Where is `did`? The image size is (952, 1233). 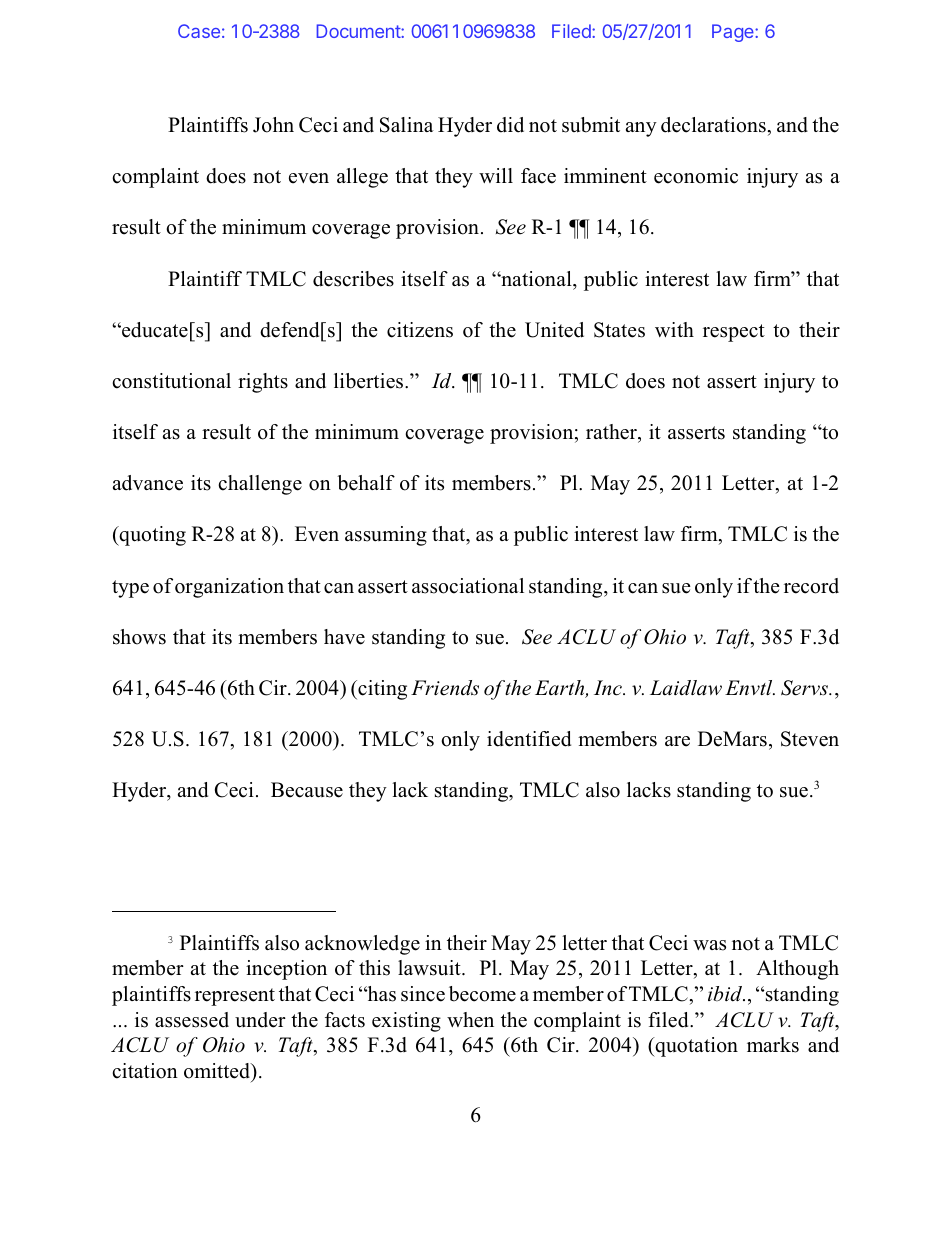 did is located at coordinates (510, 125).
